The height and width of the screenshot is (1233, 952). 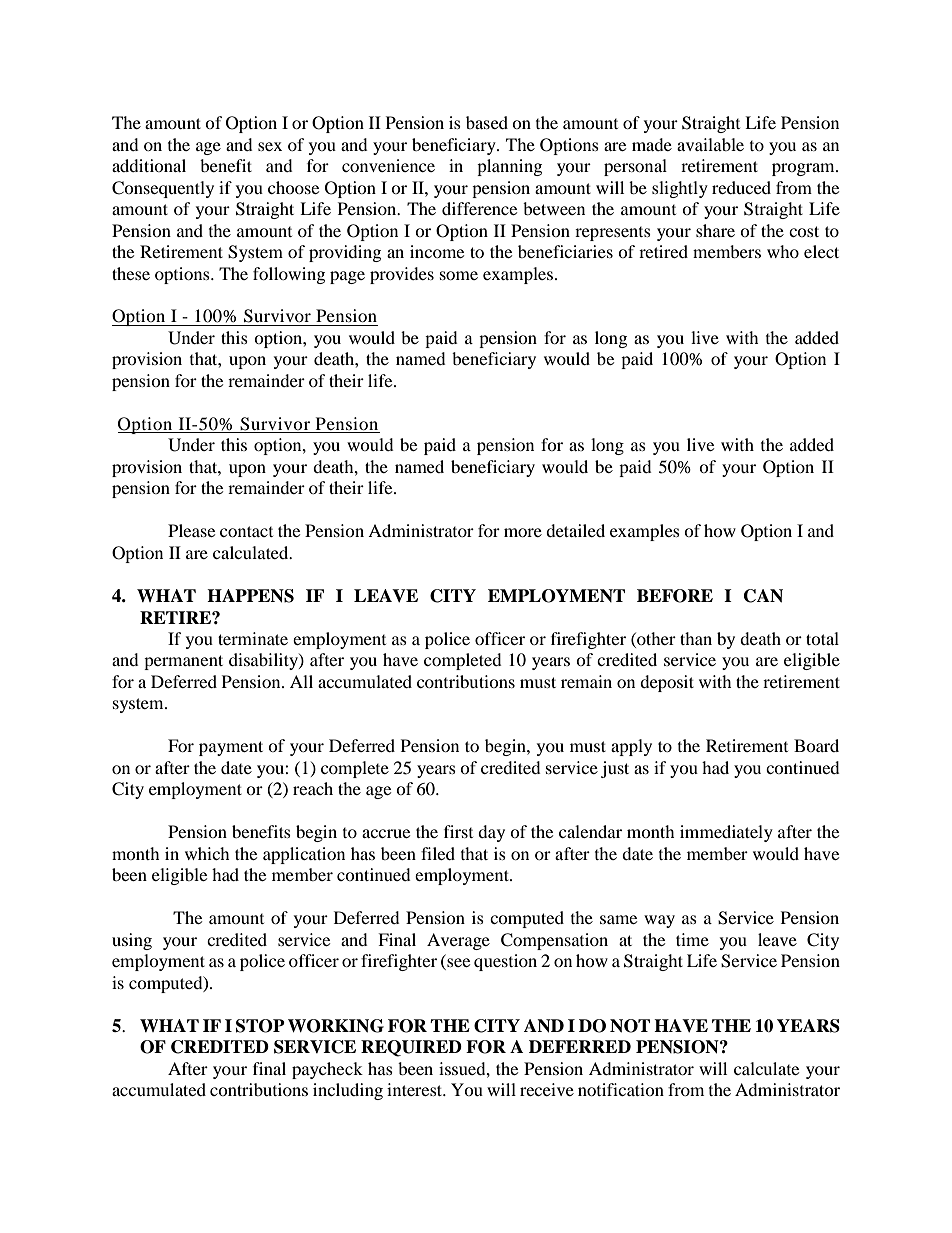 What do you see at coordinates (207, 853) in the screenshot?
I see `which` at bounding box center [207, 853].
